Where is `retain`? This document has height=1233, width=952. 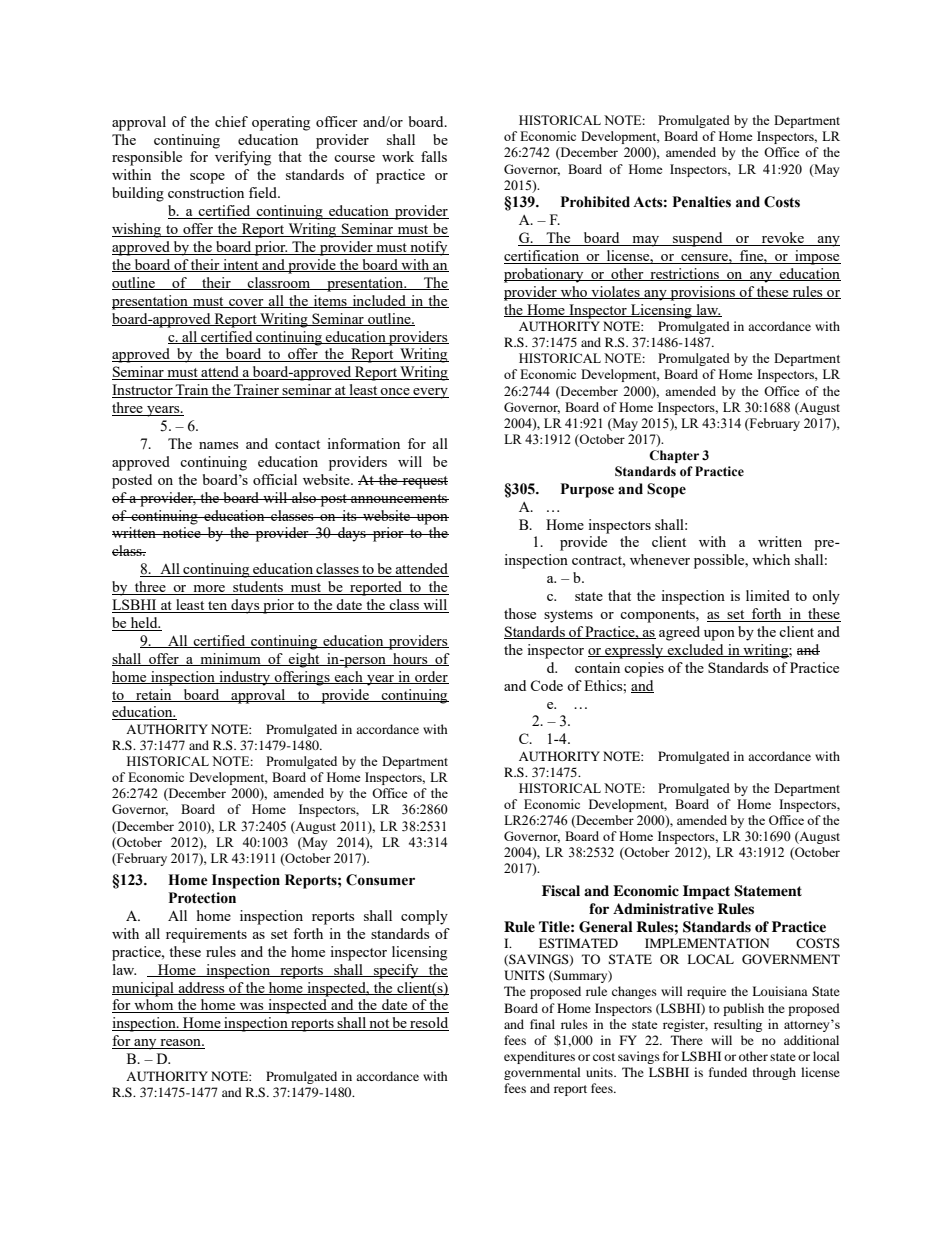 retain is located at coordinates (154, 695).
